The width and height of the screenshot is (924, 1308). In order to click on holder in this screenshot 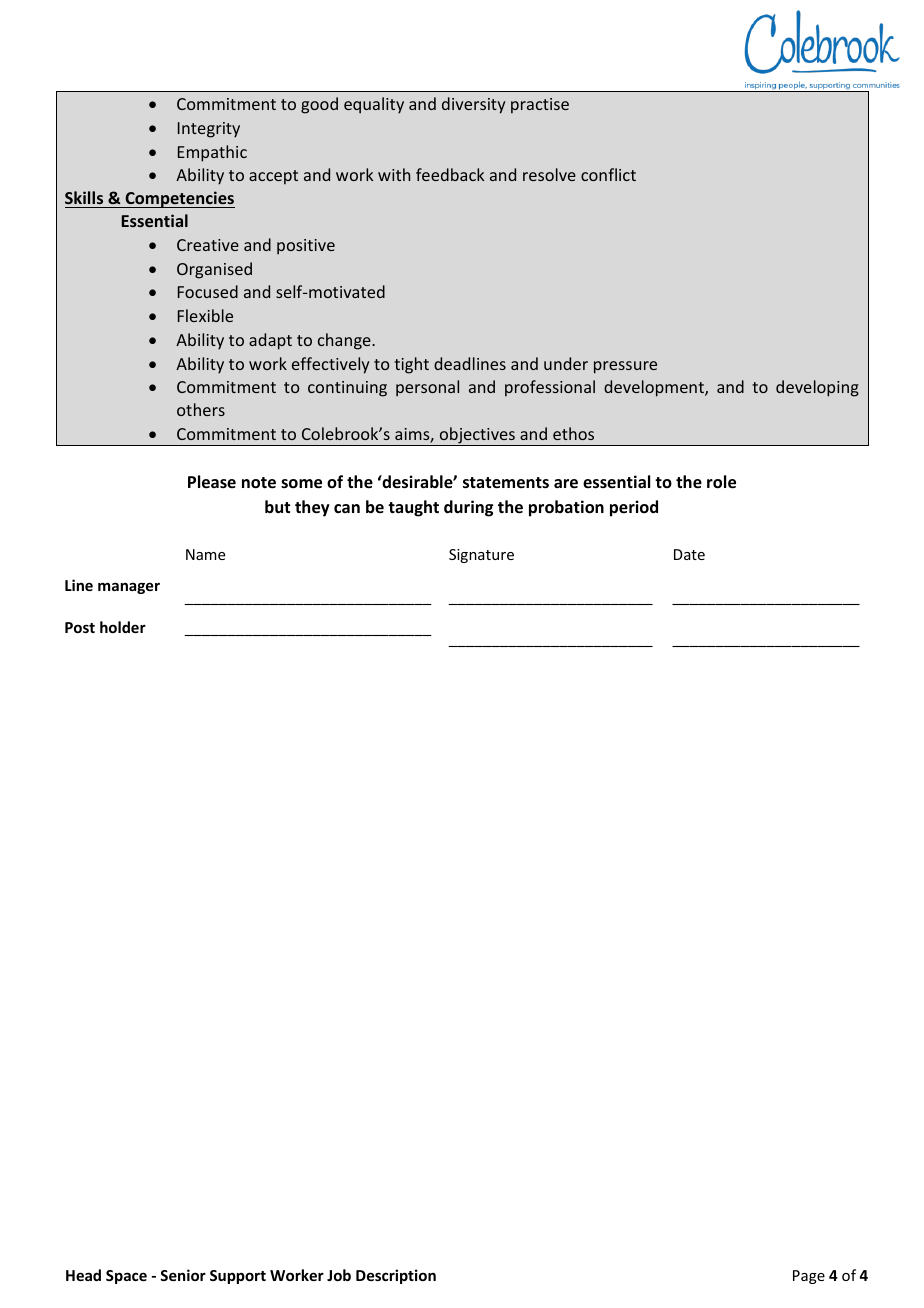, I will do `click(123, 627)`.
